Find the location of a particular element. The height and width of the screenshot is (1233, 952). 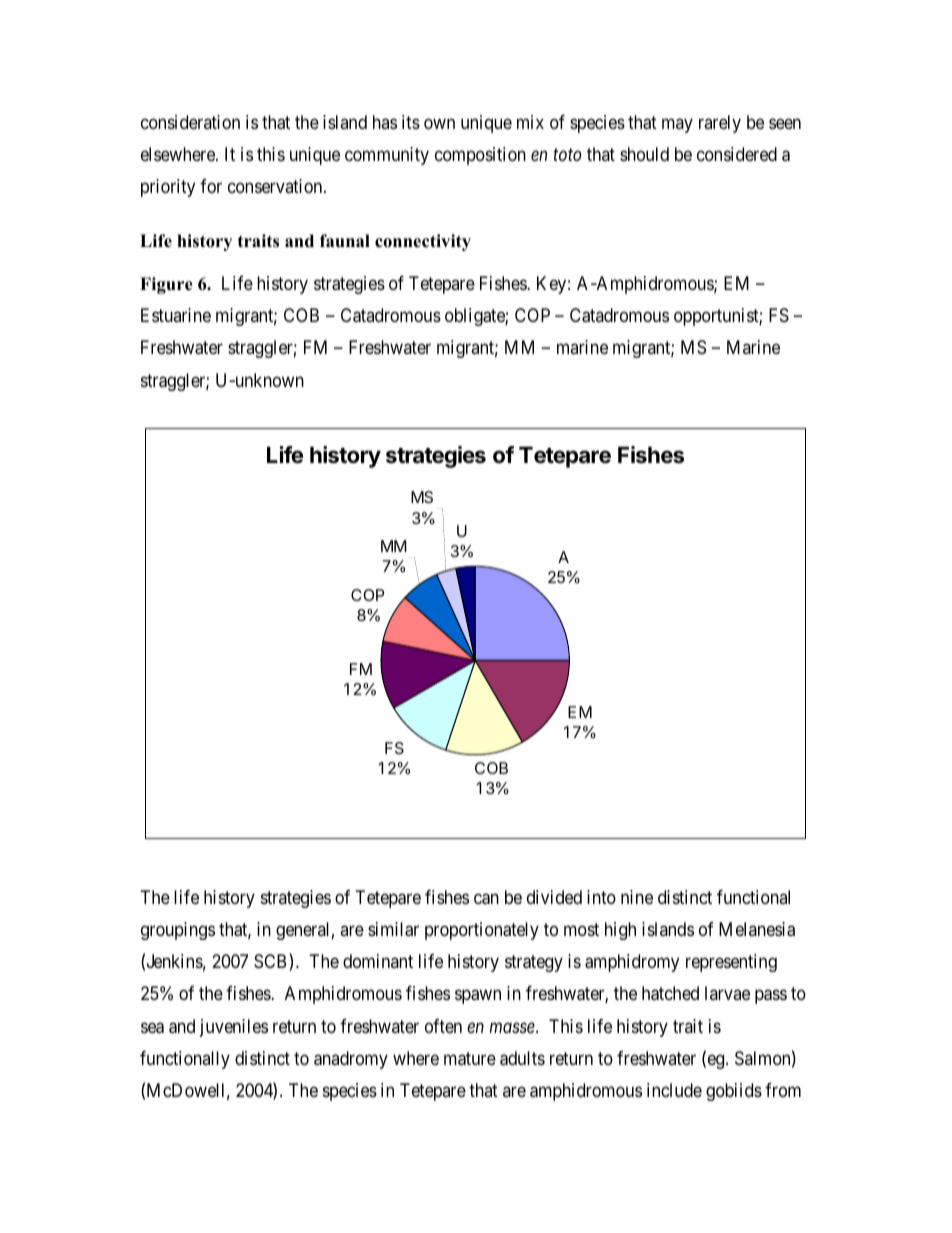

for is located at coordinates (211, 186).
